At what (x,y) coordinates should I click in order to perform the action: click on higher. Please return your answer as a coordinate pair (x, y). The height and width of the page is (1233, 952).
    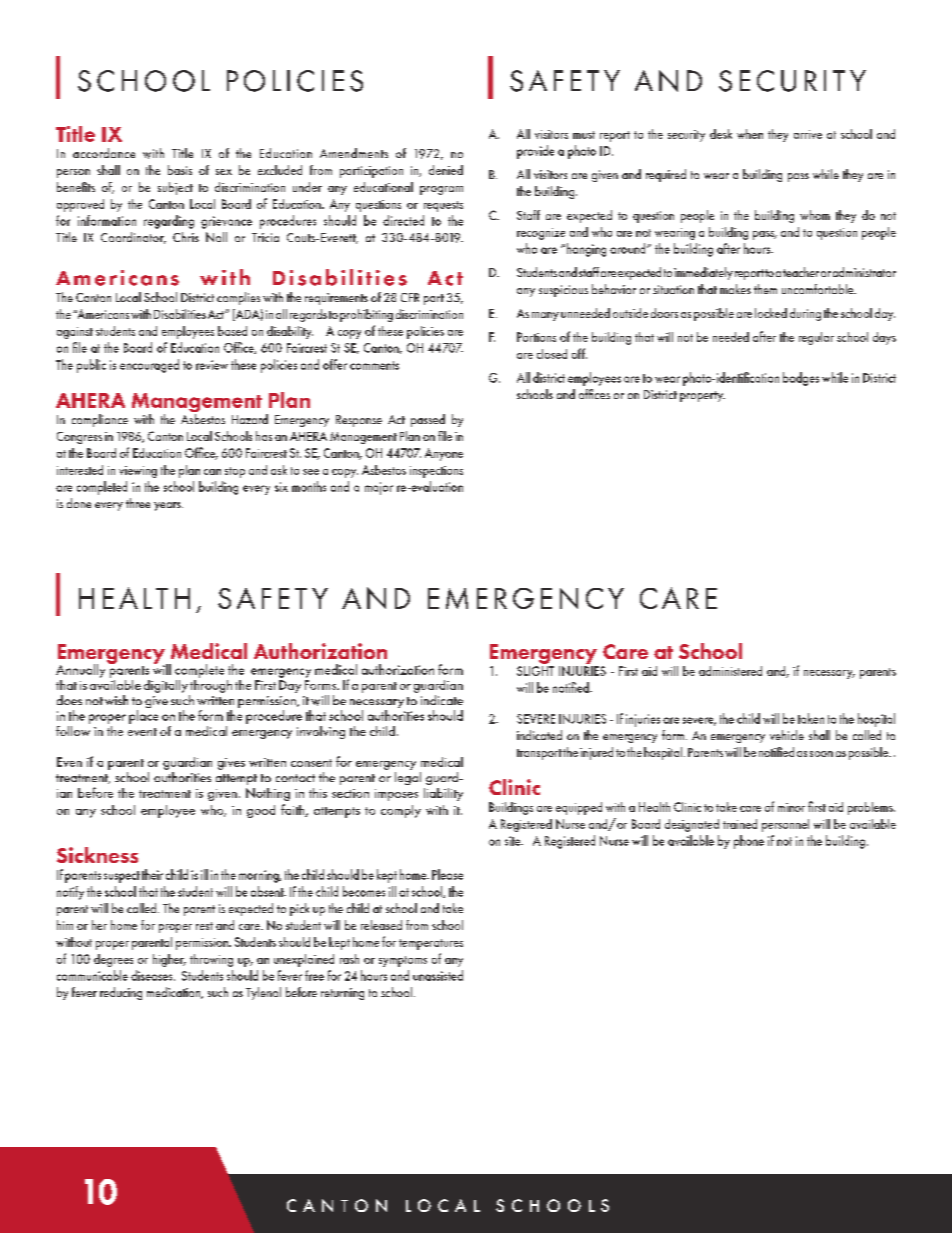
    Looking at the image, I should click on (169, 960).
